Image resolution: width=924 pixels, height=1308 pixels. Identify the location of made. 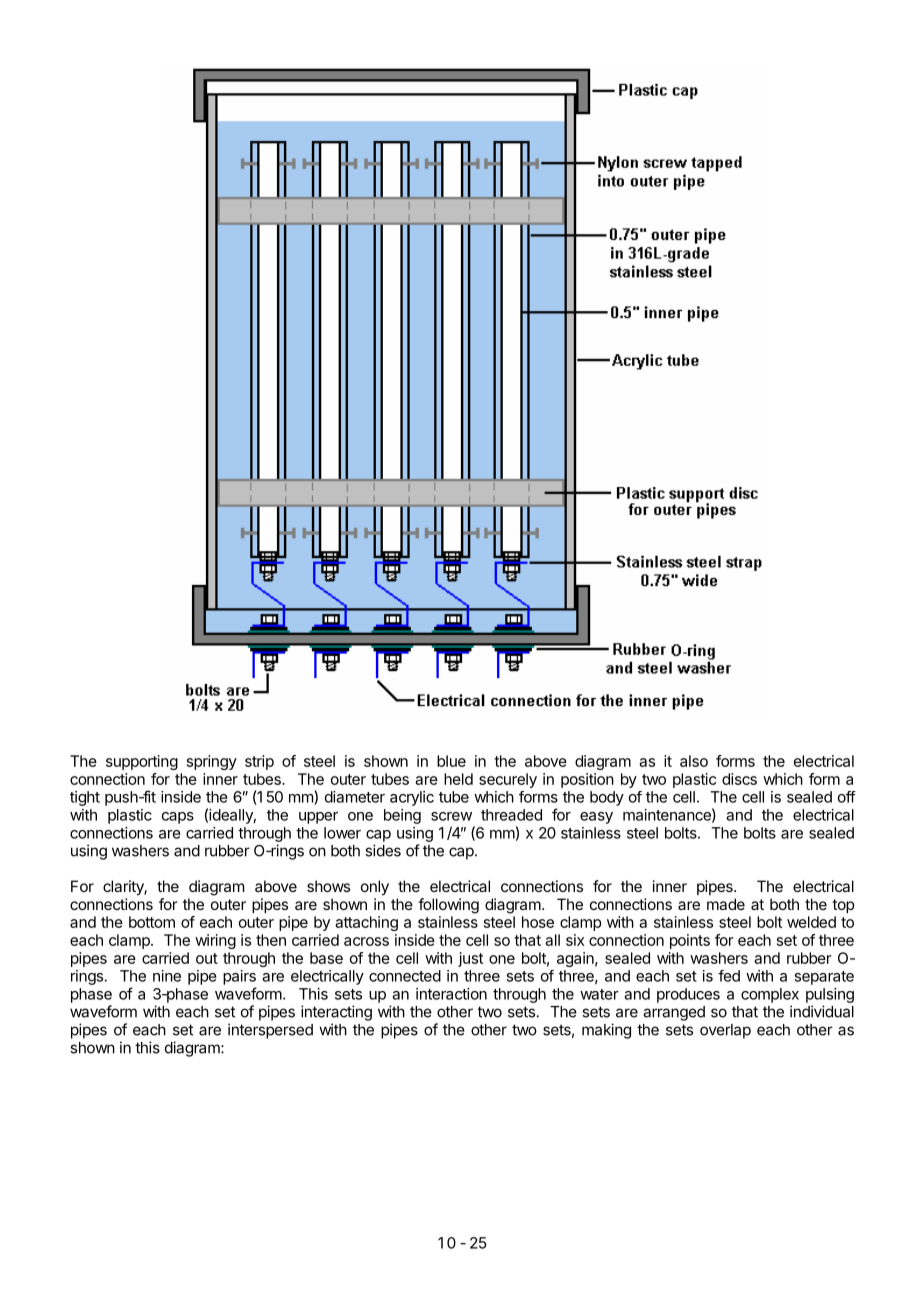
(726, 904).
